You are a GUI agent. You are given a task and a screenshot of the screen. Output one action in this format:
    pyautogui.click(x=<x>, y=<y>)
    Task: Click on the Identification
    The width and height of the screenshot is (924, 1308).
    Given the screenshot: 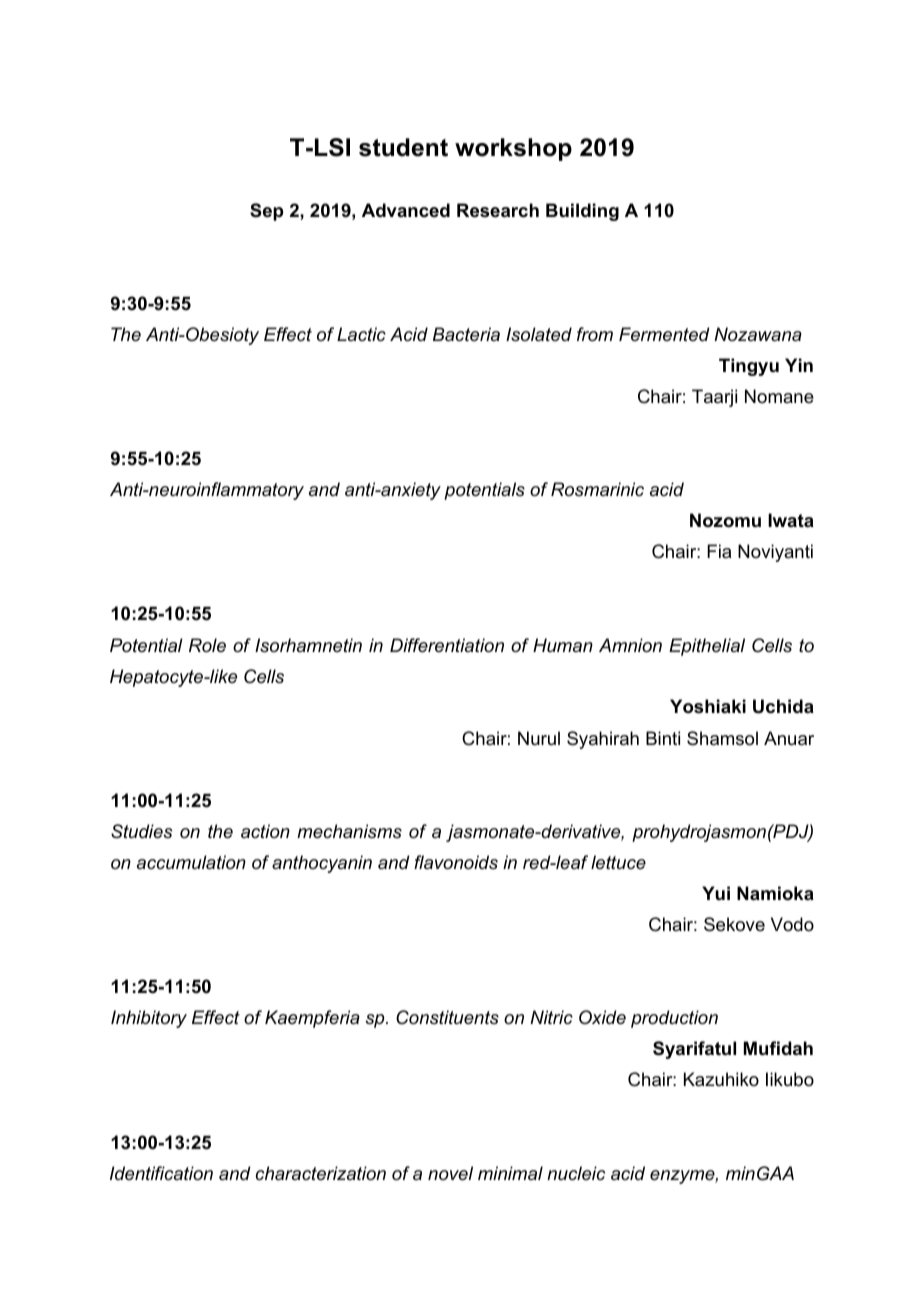 What is the action you would take?
    pyautogui.click(x=161, y=1173)
